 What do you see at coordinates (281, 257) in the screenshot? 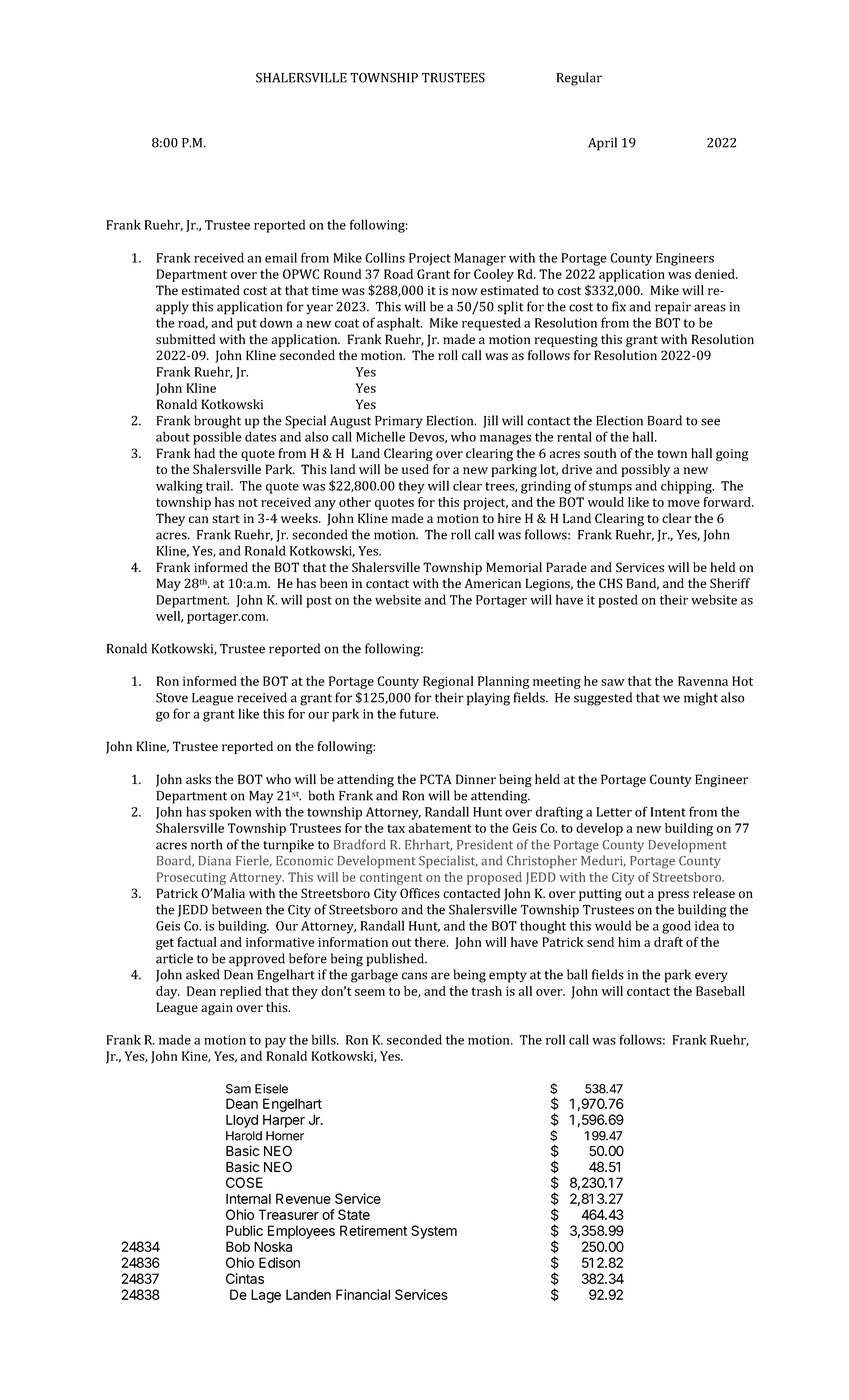
I see `email` at bounding box center [281, 257].
